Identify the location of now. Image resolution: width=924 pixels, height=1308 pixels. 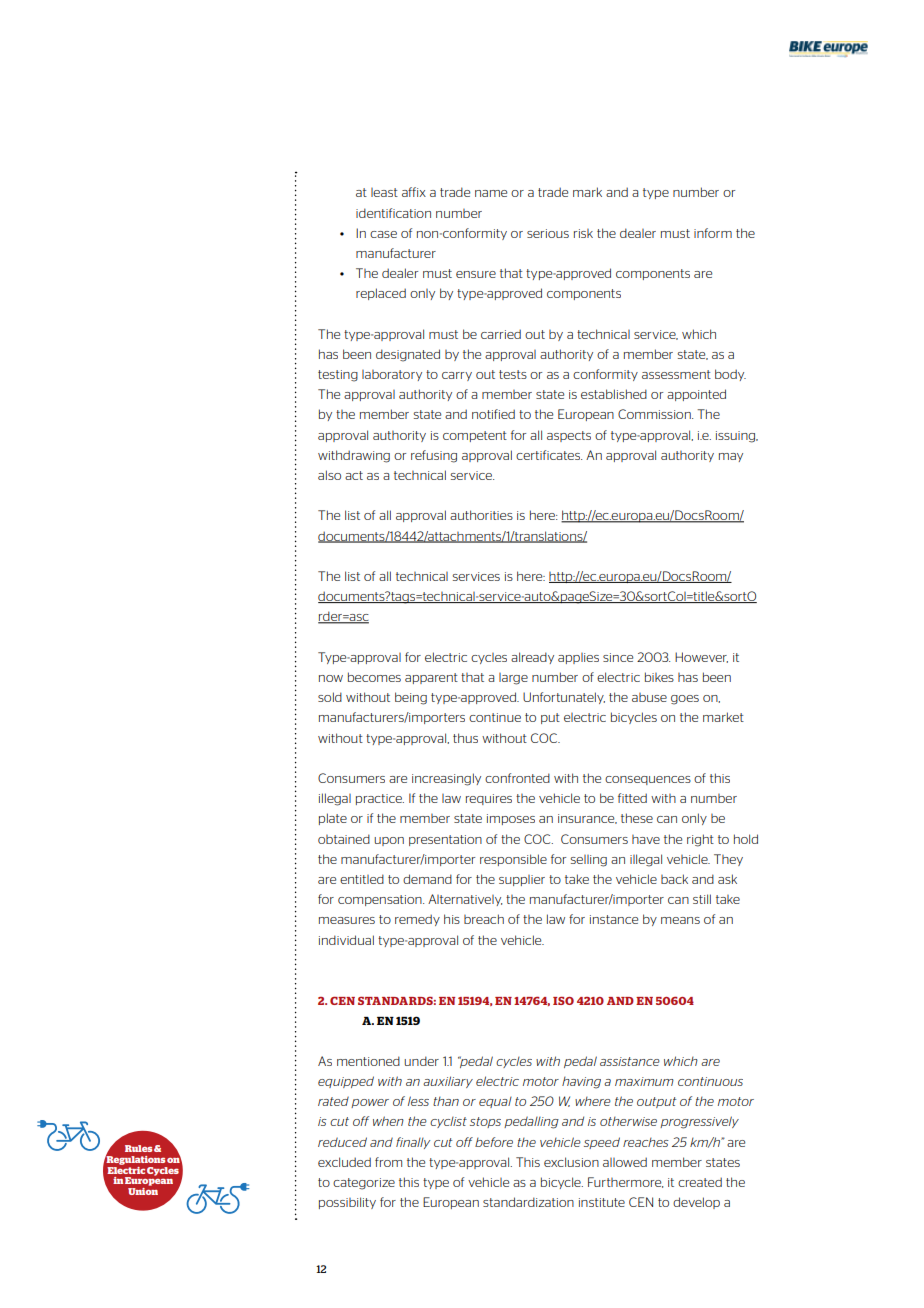
(331, 678).
